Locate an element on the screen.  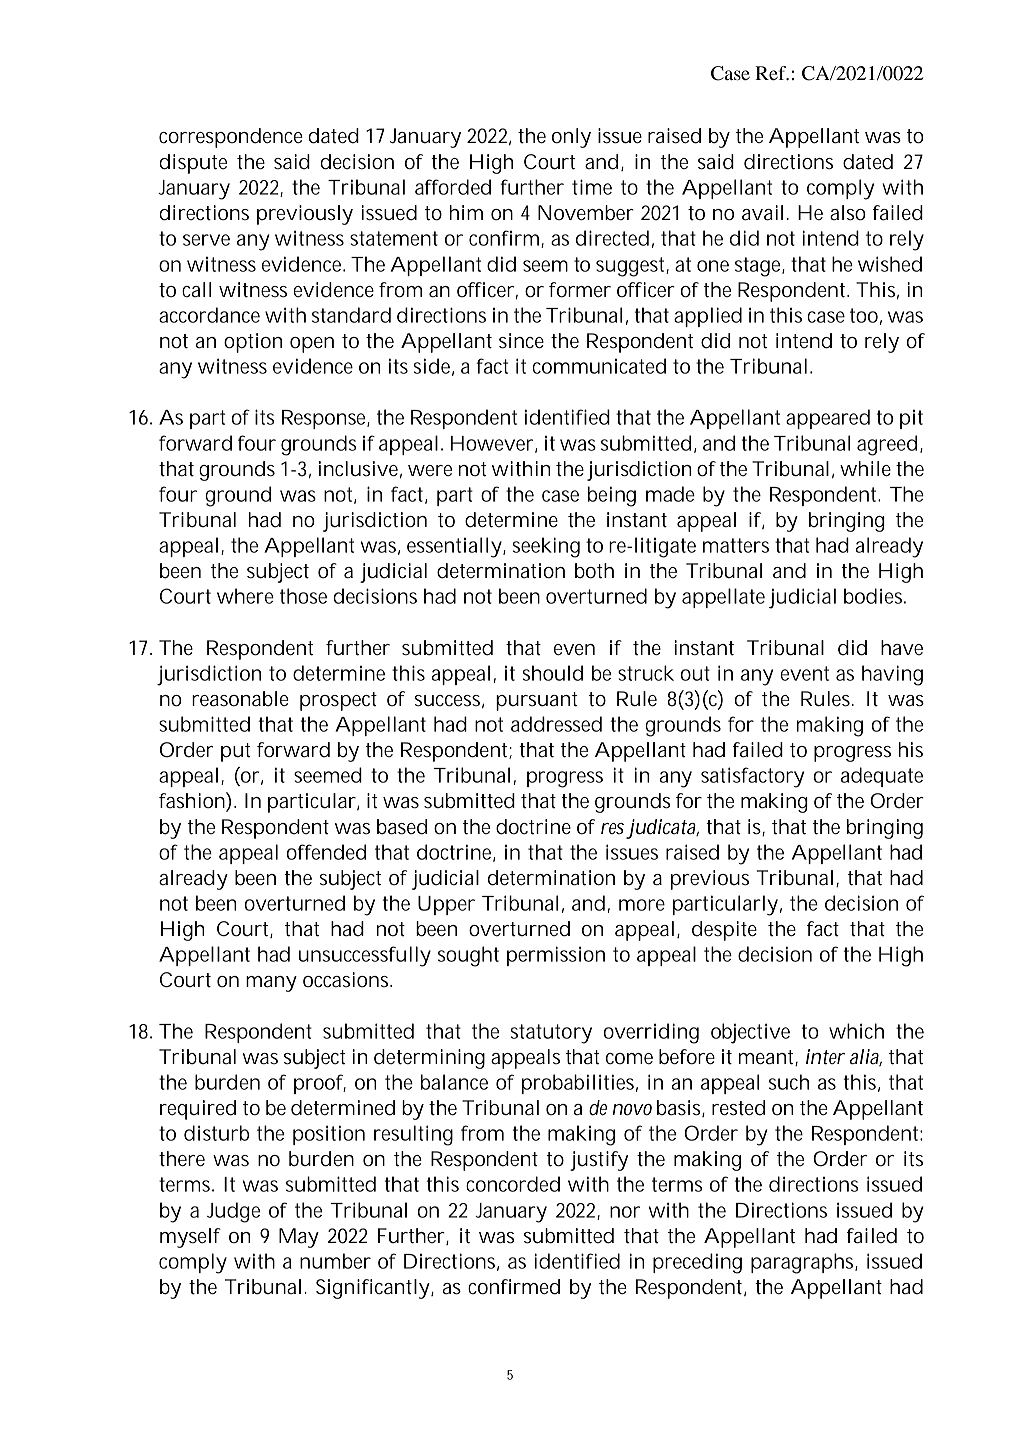
seeking is located at coordinates (546, 547).
